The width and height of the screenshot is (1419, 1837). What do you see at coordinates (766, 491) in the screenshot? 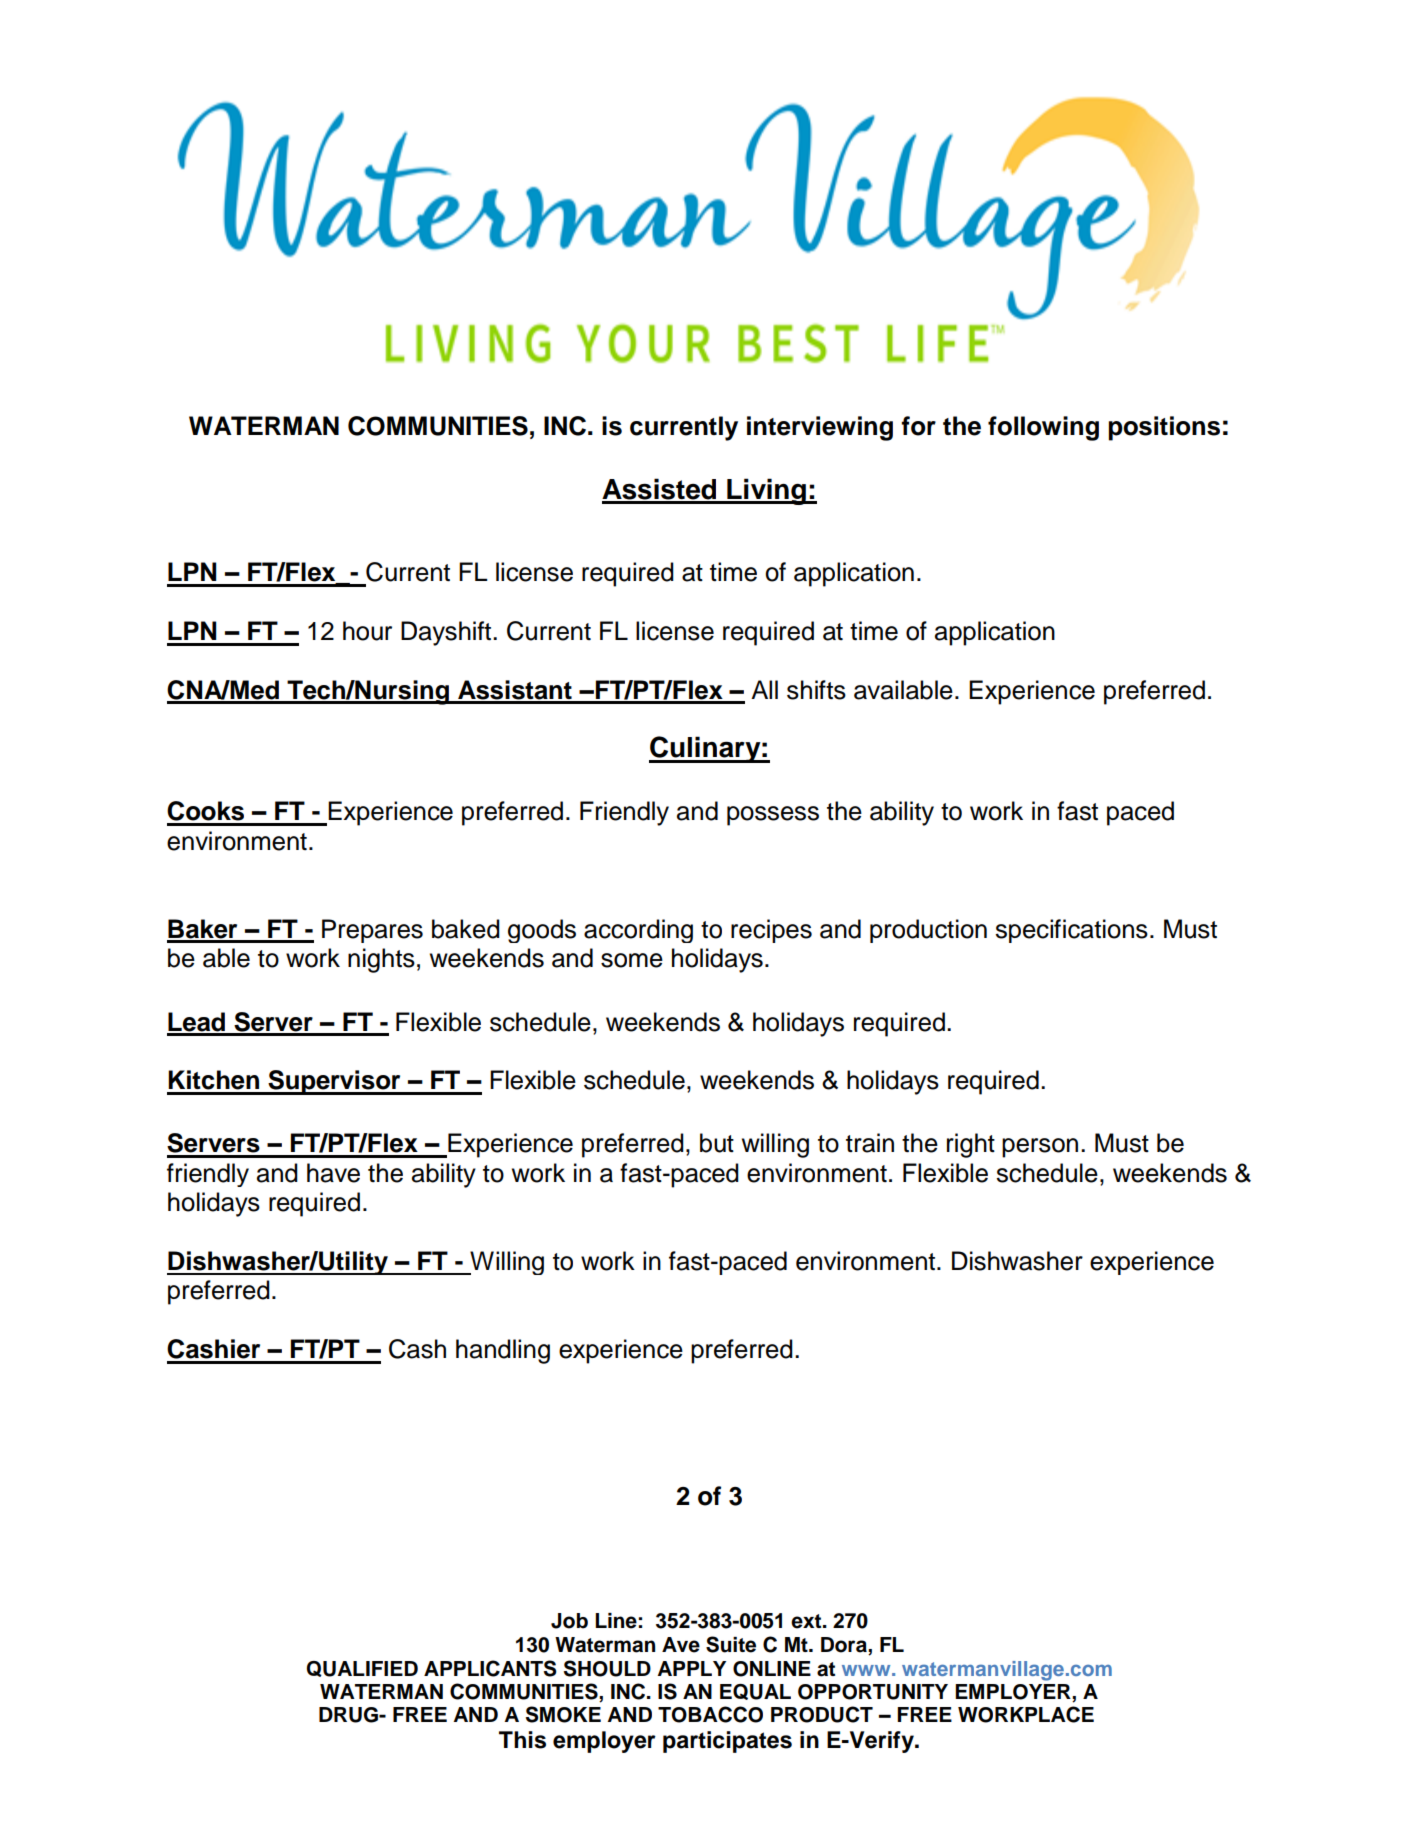
I see `Living` at bounding box center [766, 491].
